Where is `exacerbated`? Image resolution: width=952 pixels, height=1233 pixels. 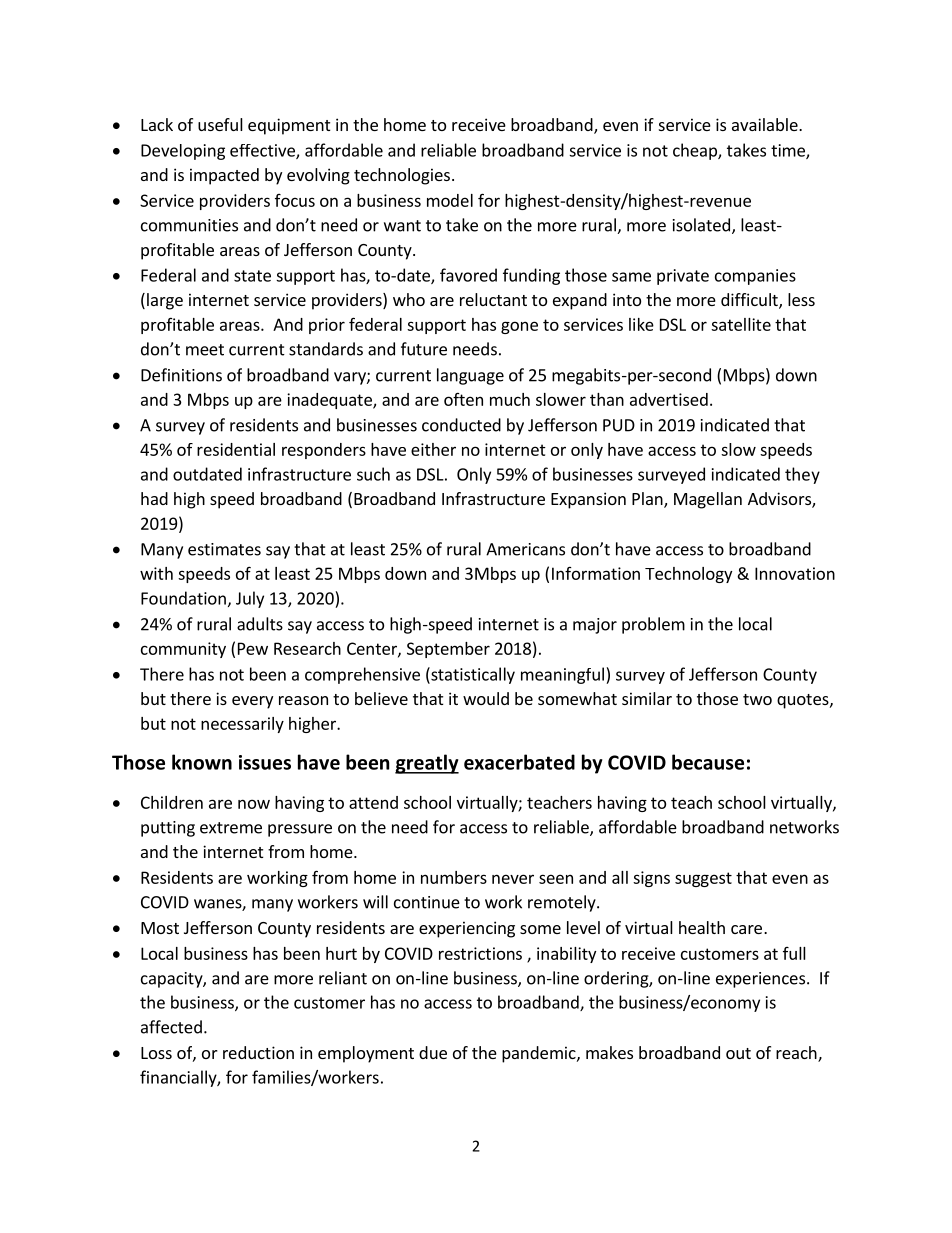
exacerbated is located at coordinates (519, 762).
